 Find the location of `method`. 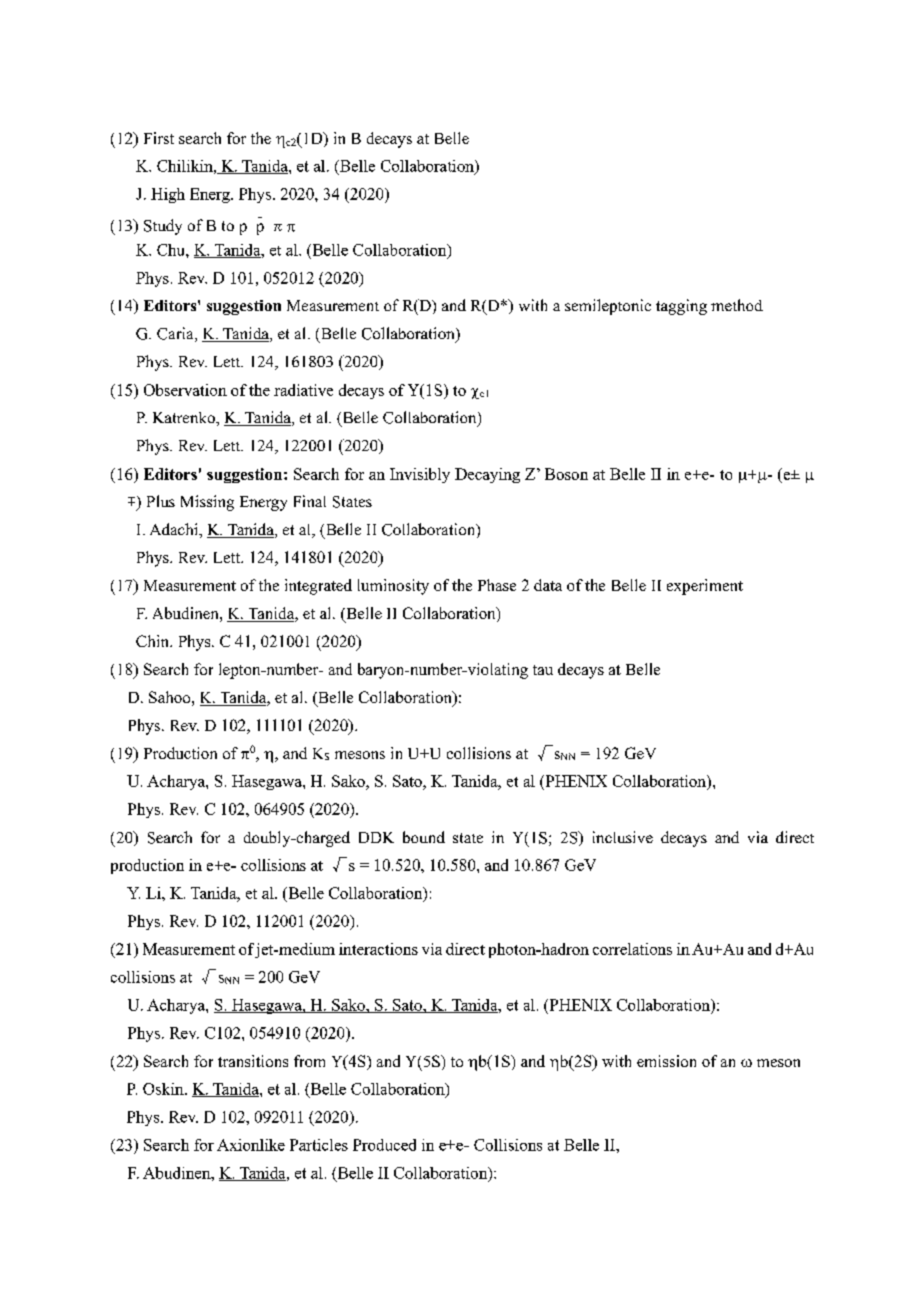

method is located at coordinates (737, 305).
